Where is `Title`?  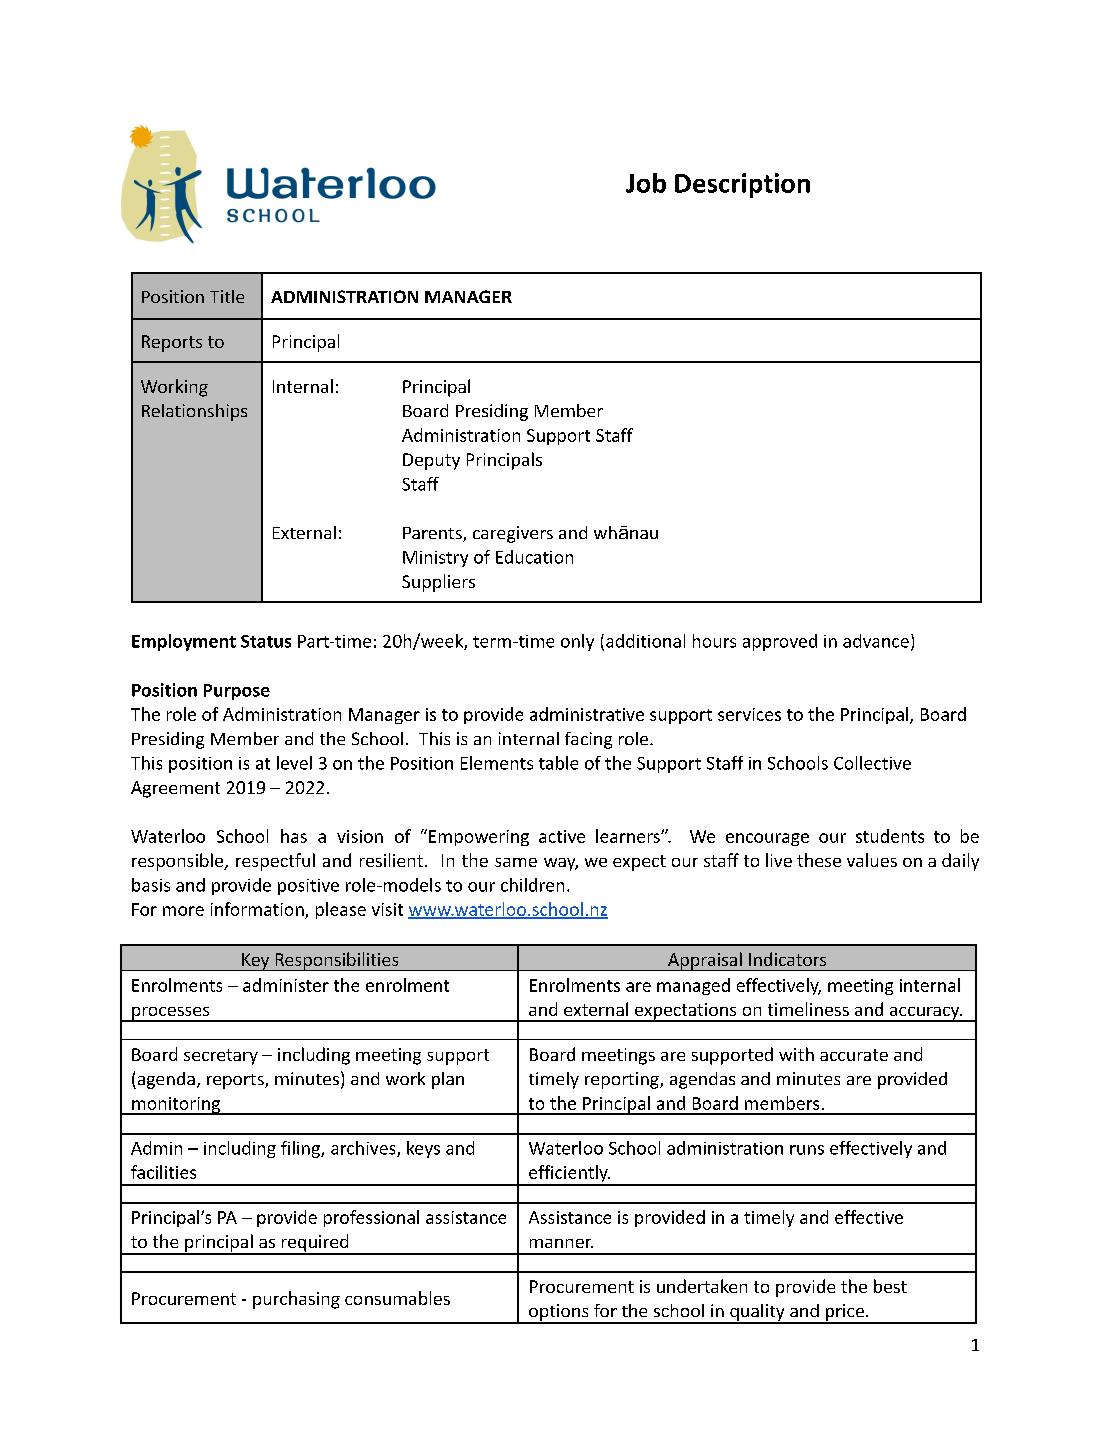 Title is located at coordinates (227, 296).
